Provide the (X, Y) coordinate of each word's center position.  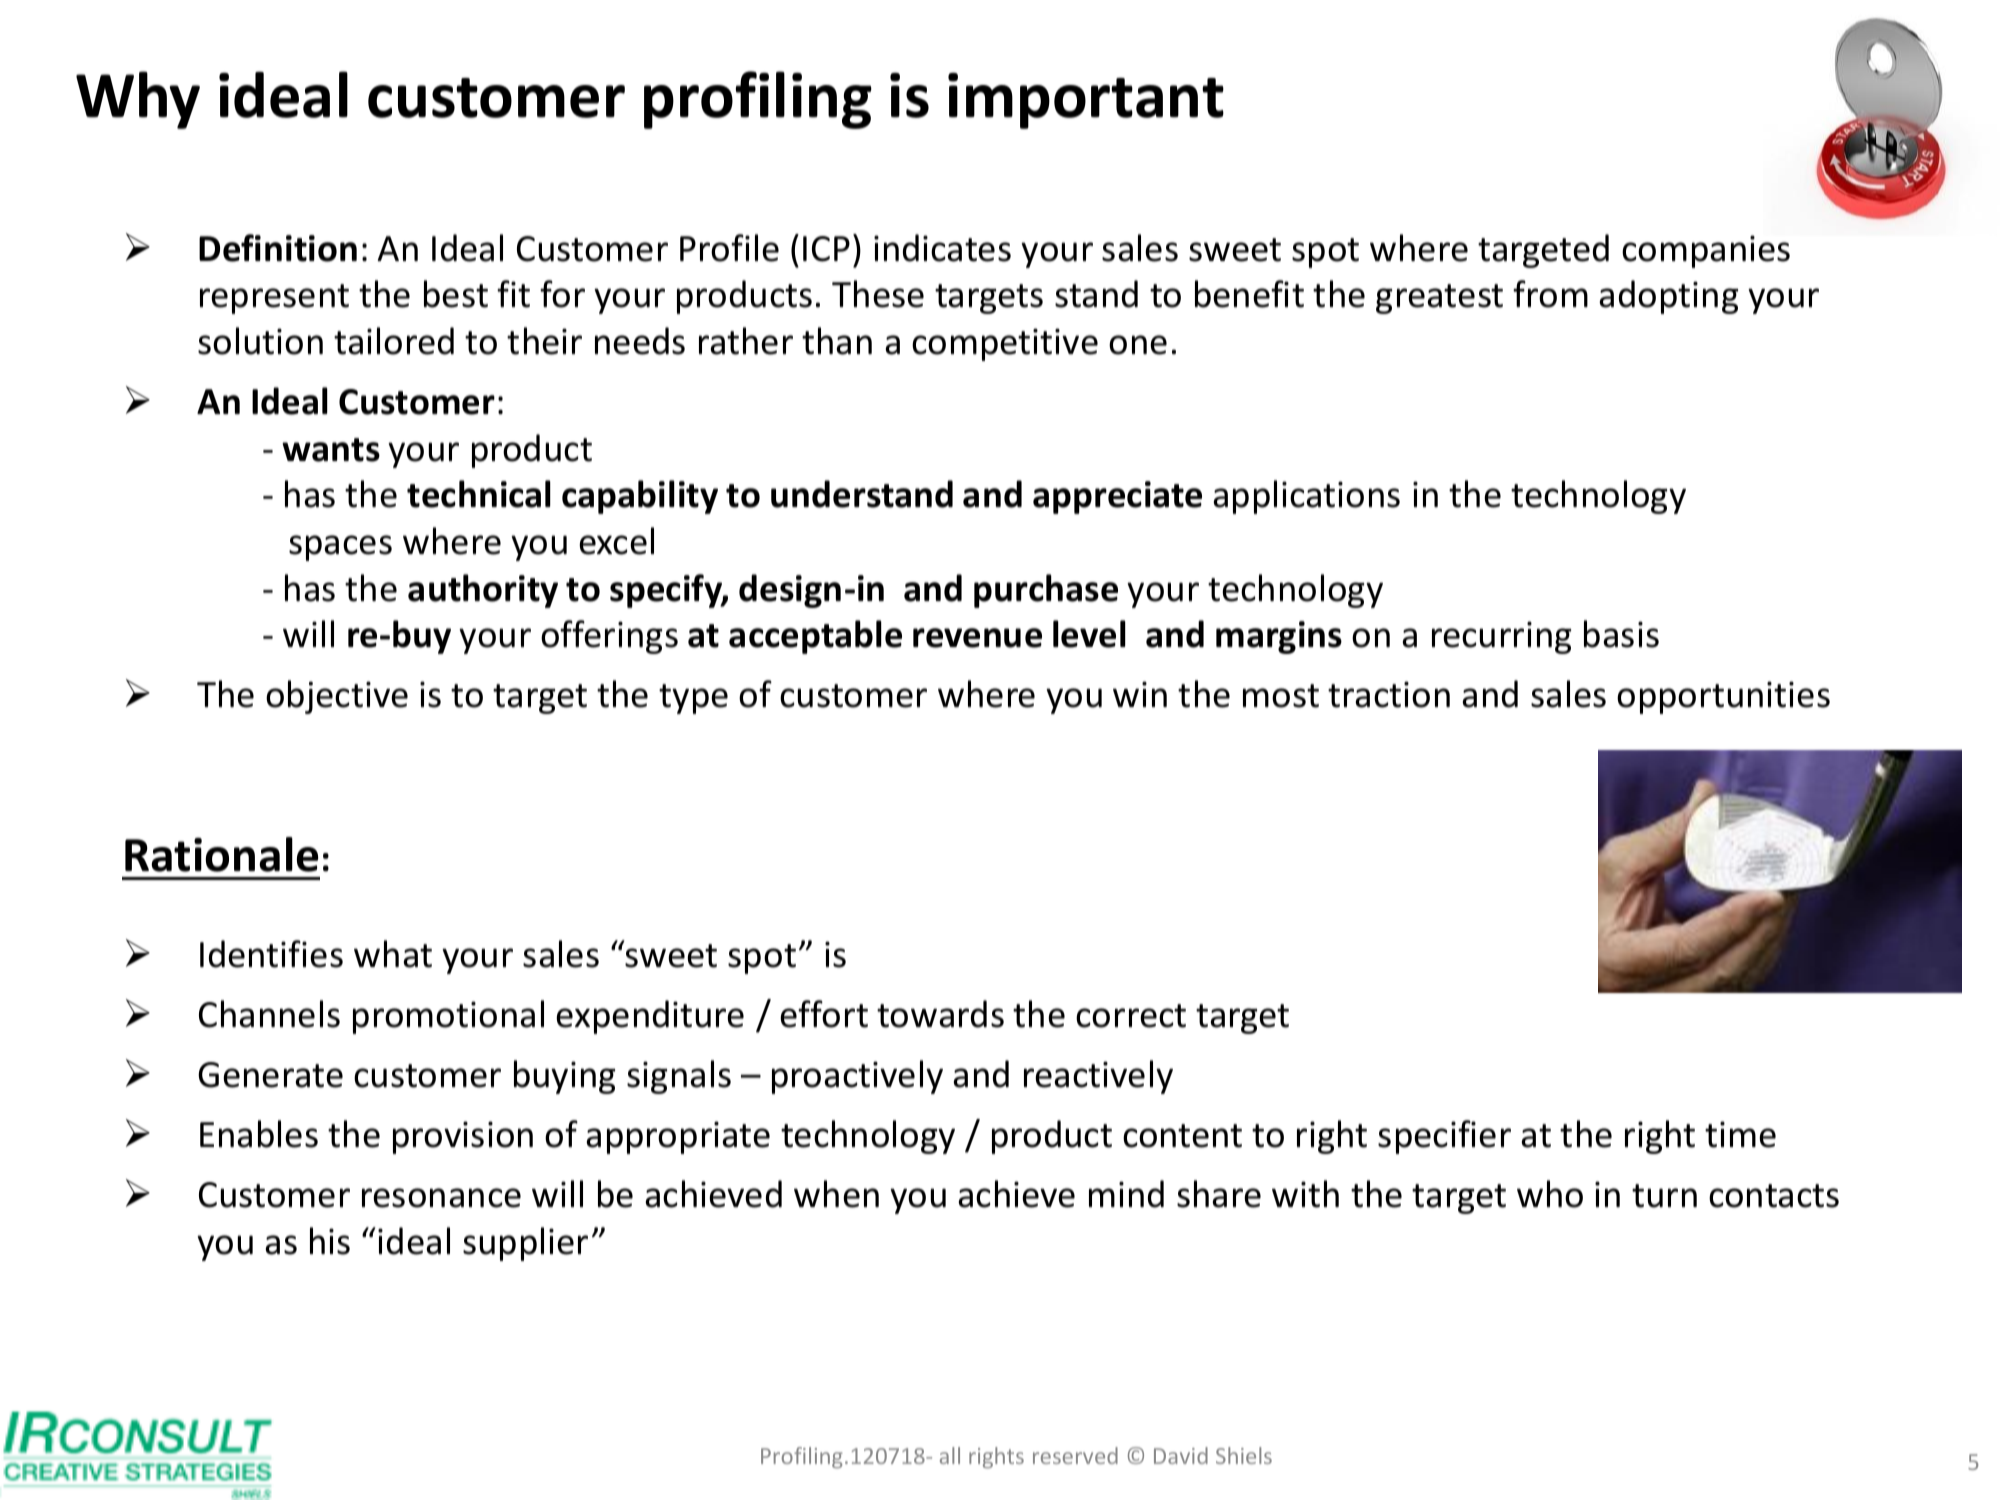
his (330, 1241)
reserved (1075, 1455)
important (1086, 101)
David (1181, 1455)
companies (1706, 251)
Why (138, 100)
